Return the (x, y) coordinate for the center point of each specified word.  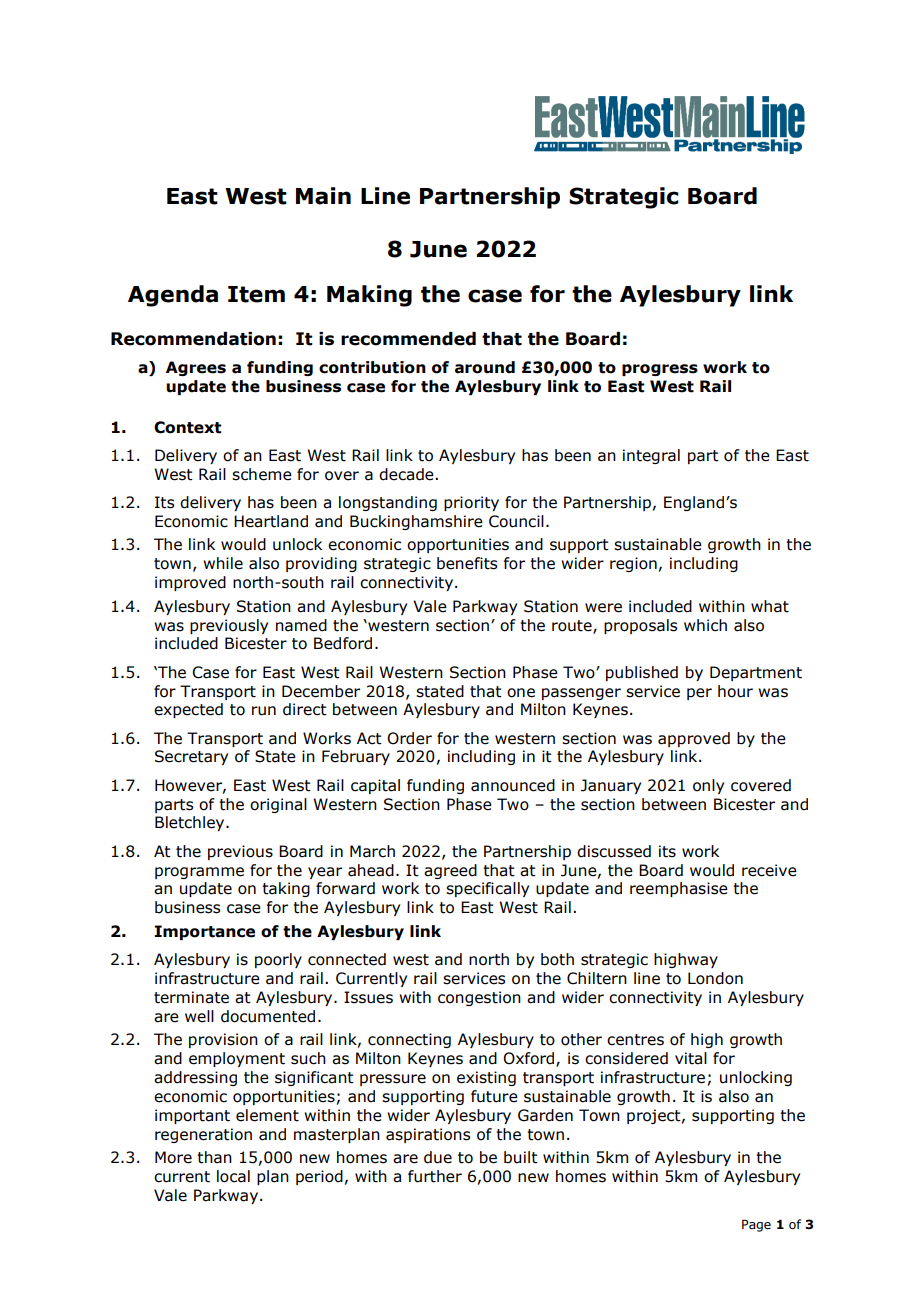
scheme (262, 474)
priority (471, 503)
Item (256, 294)
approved (694, 739)
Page (756, 1225)
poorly (278, 960)
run (264, 711)
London (715, 978)
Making (369, 296)
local (233, 1176)
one (521, 693)
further (435, 1176)
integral (651, 456)
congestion (479, 998)
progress (660, 370)
